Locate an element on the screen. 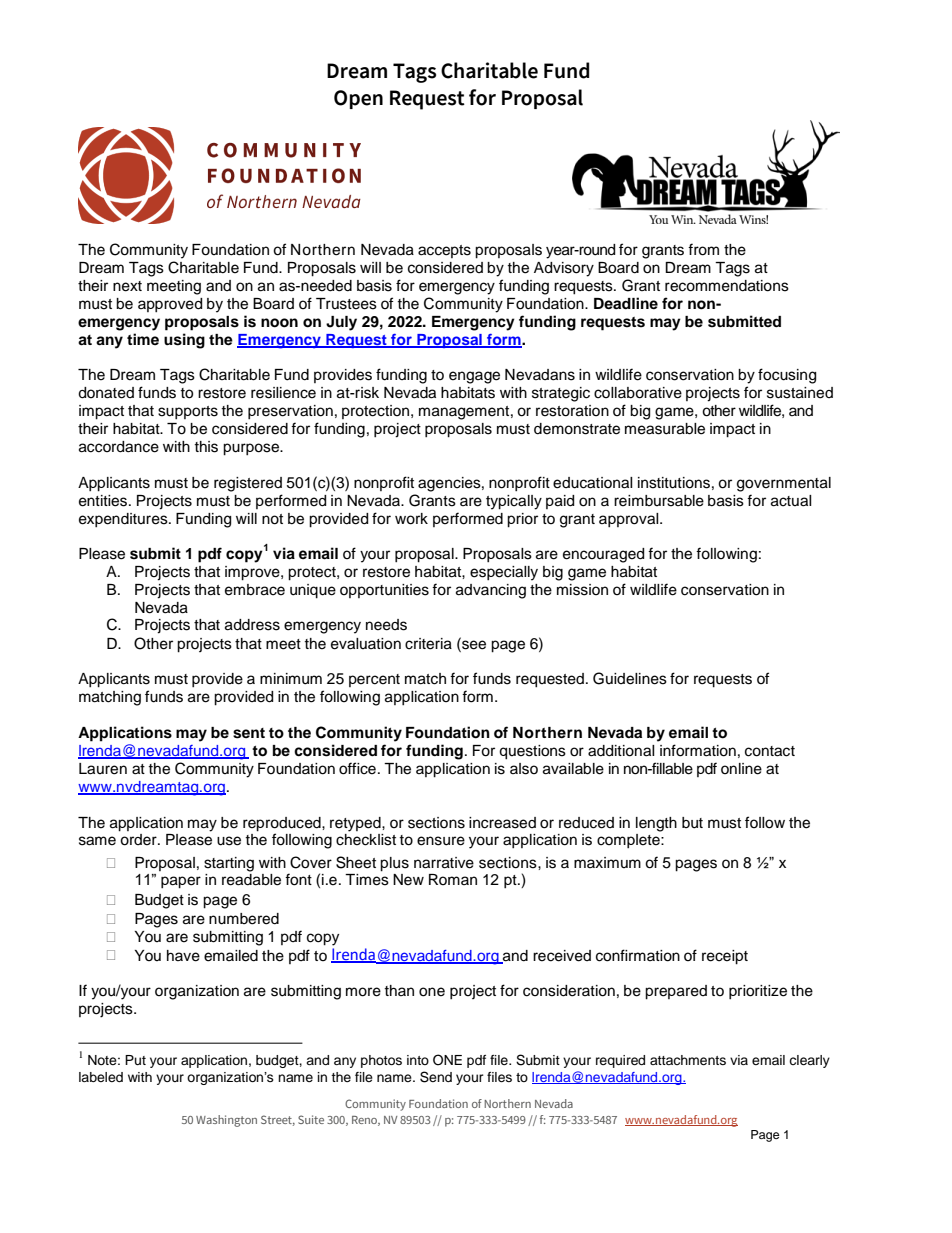 The width and height of the screenshot is (952, 1233). also is located at coordinates (524, 769).
